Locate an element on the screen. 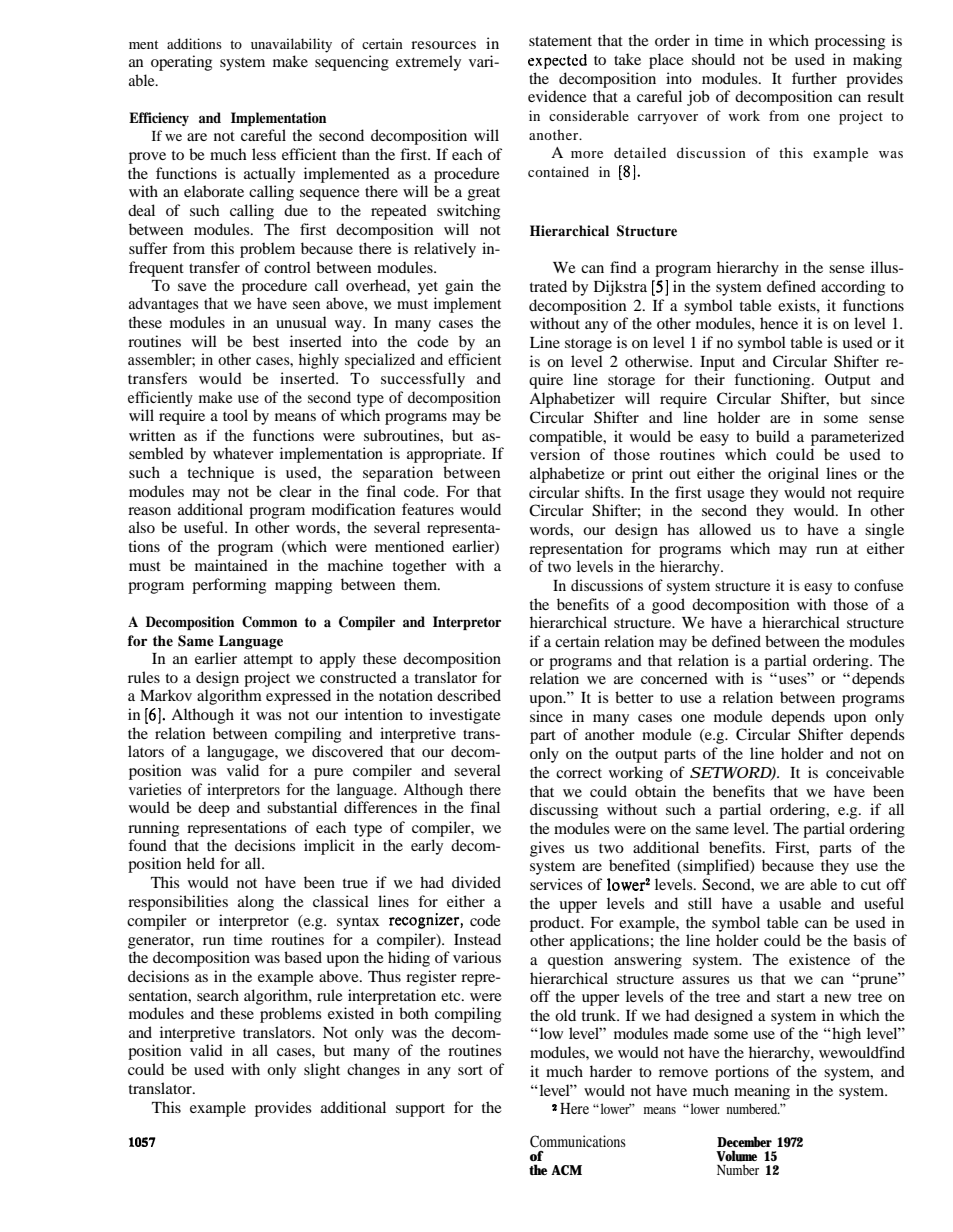 Image resolution: width=953 pixels, height=1232 pixels. evidence is located at coordinates (557, 96).
